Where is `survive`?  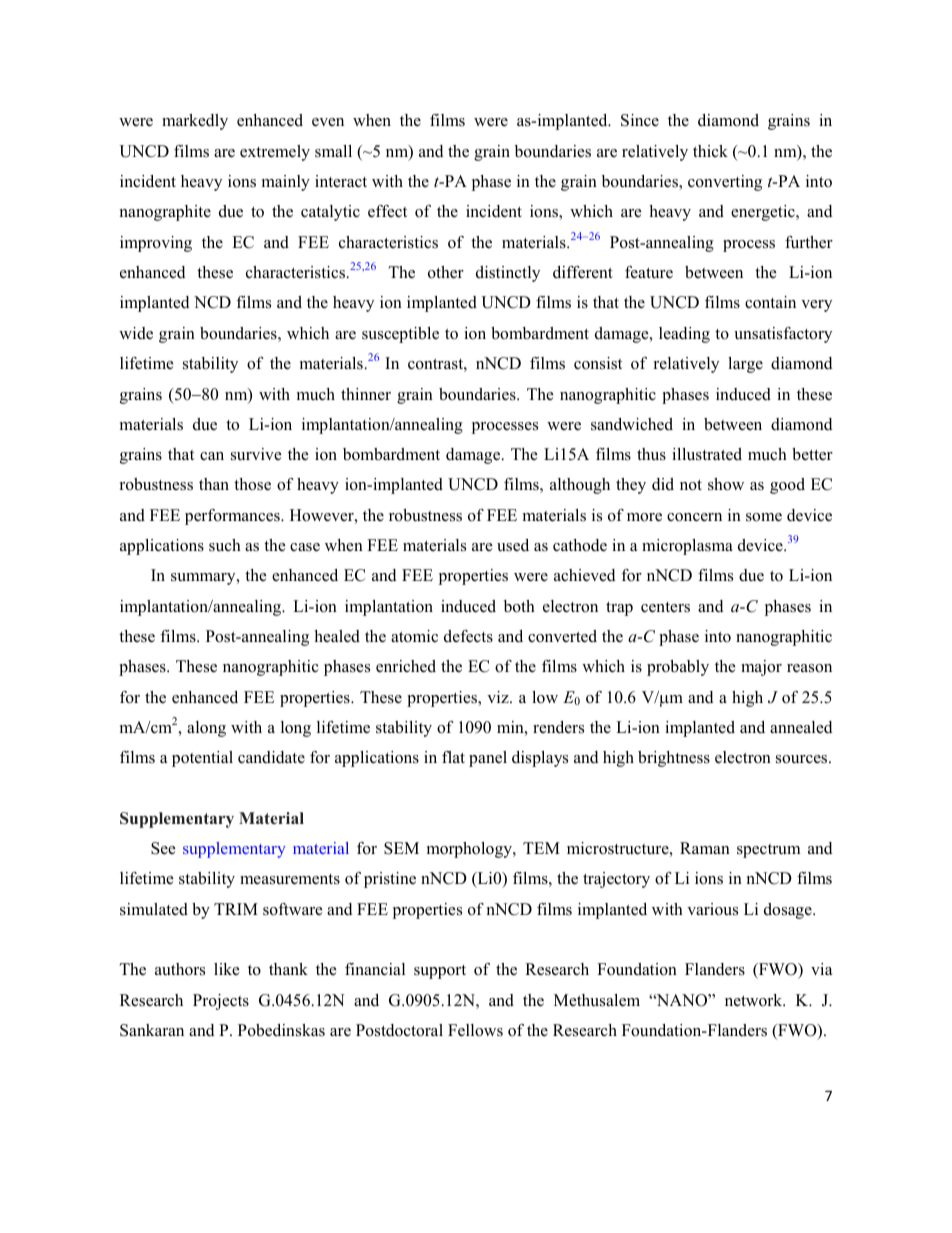
survive is located at coordinates (256, 454).
